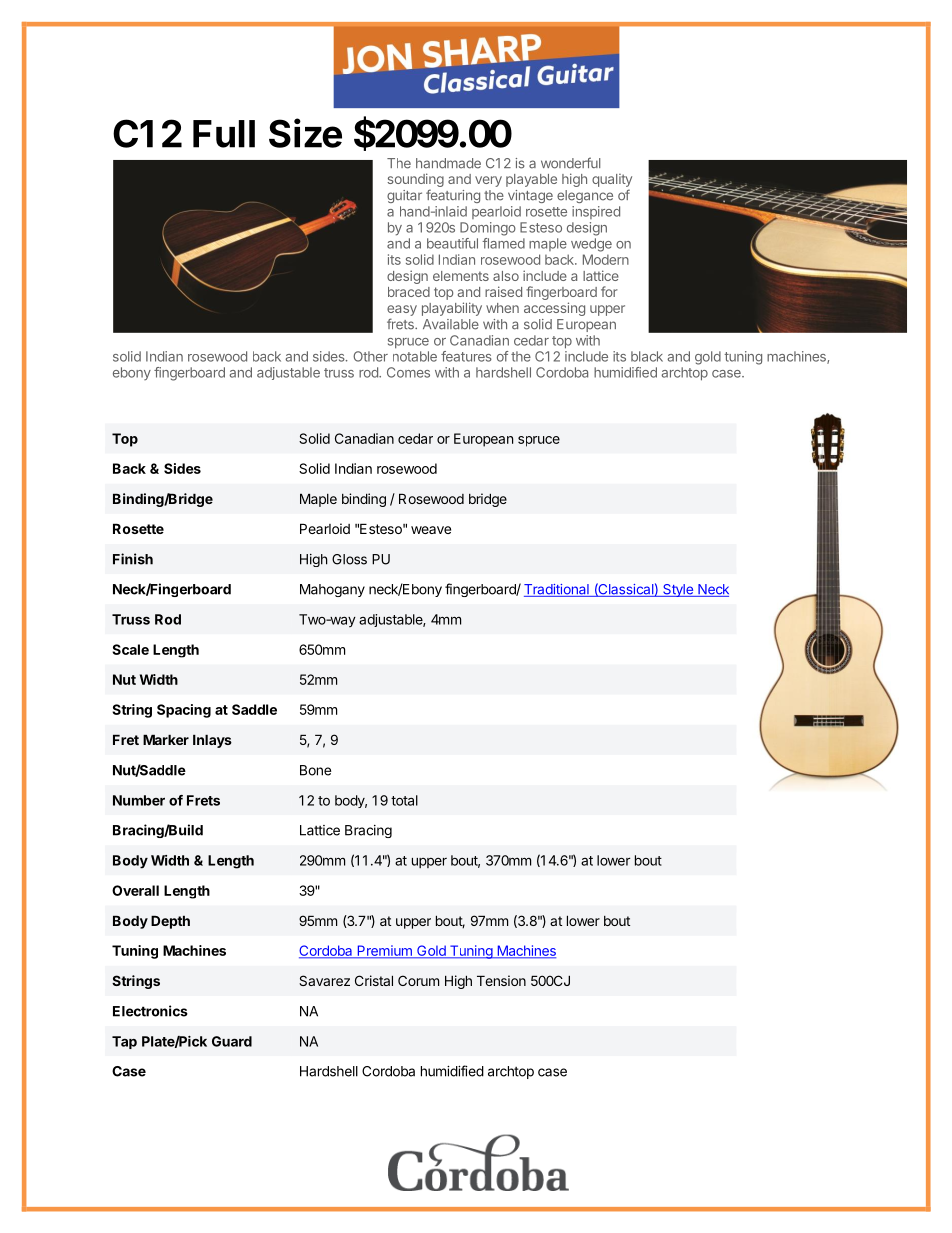 This screenshot has width=952, height=1233. Describe the element at coordinates (501, 980) in the screenshot. I see `Tension` at that location.
